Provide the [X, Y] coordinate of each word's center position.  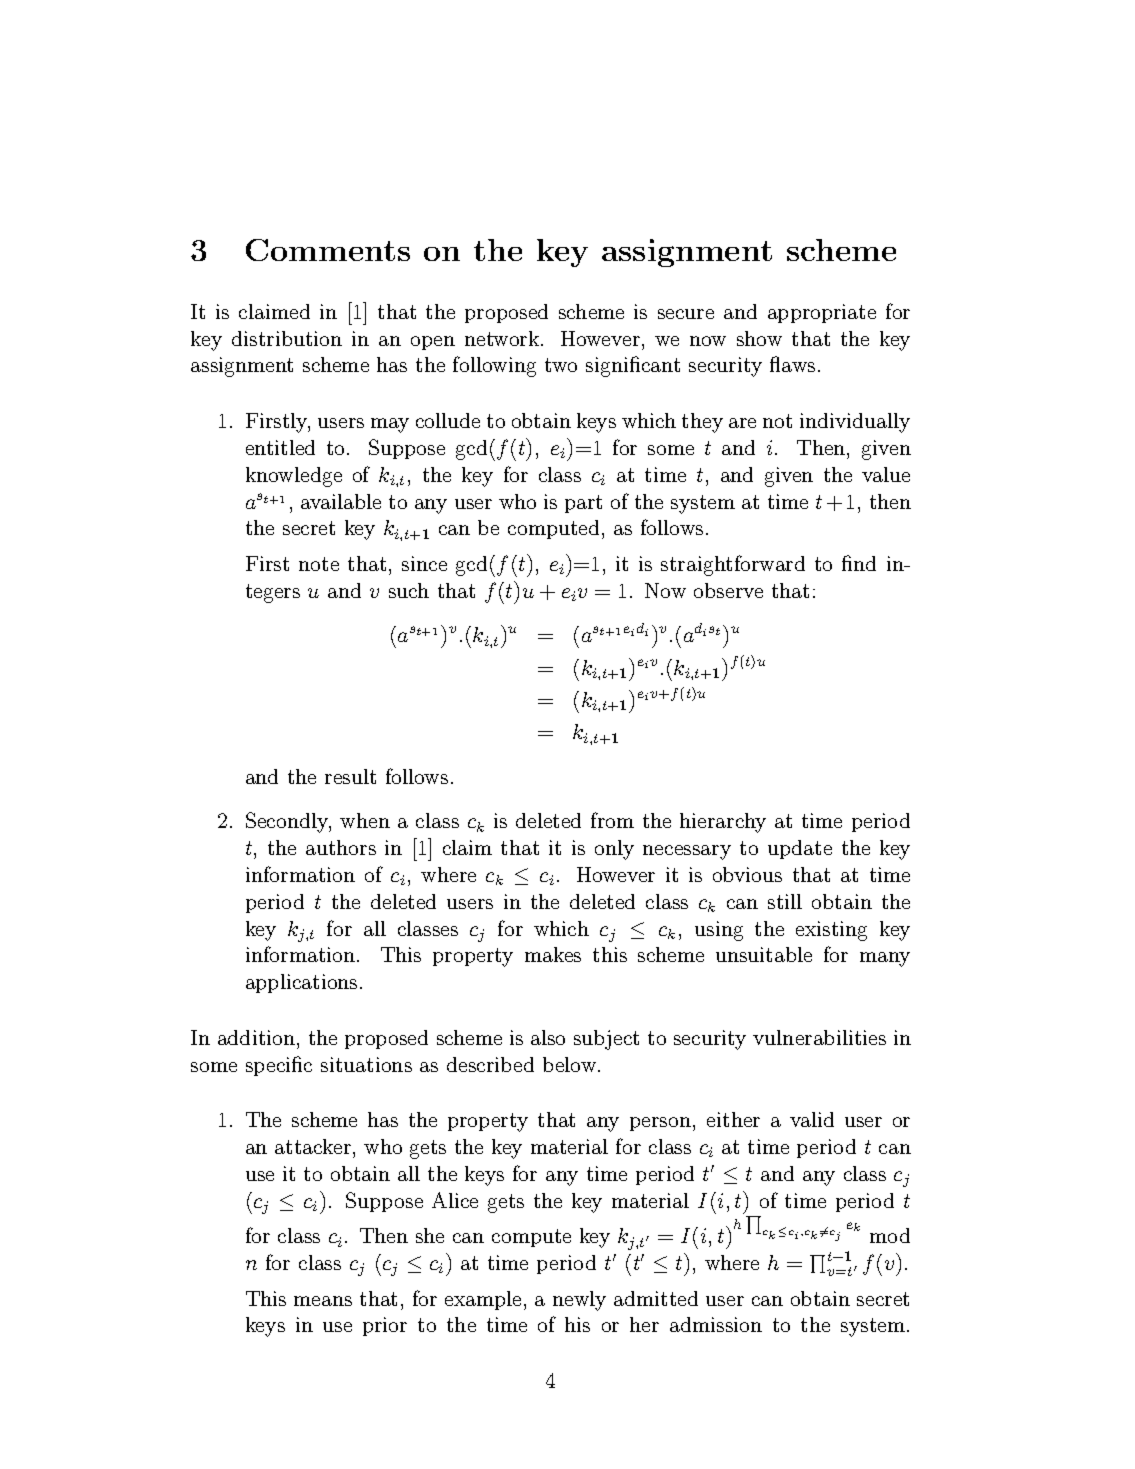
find [859, 563]
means [323, 1301]
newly [579, 1301]
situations [366, 1064]
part [583, 504]
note [319, 564]
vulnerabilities [819, 1037]
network [503, 338]
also [548, 1037]
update [800, 849]
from [612, 820]
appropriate [822, 313]
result [350, 776]
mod [890, 1235]
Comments [328, 250]
